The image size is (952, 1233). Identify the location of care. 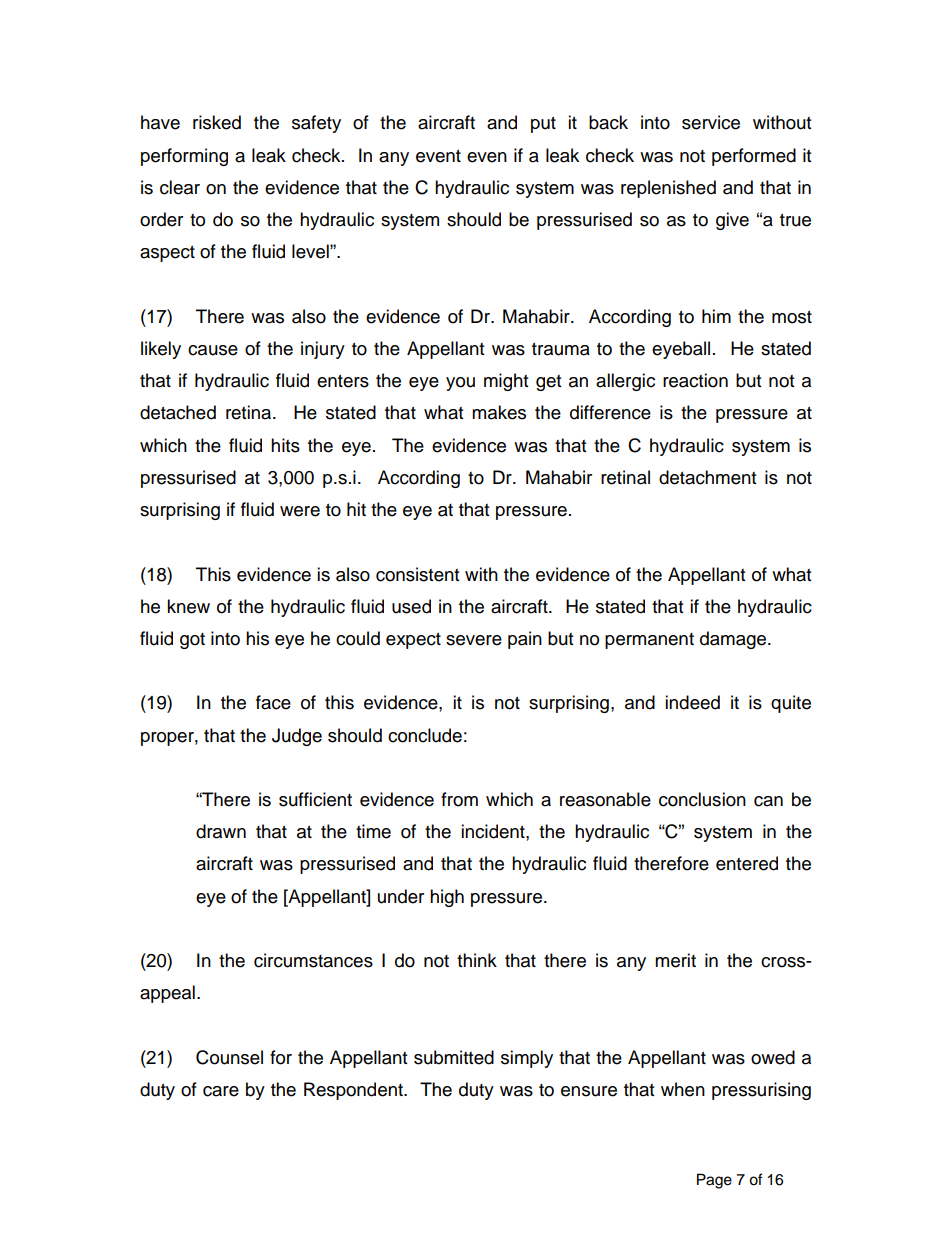
(221, 1091).
